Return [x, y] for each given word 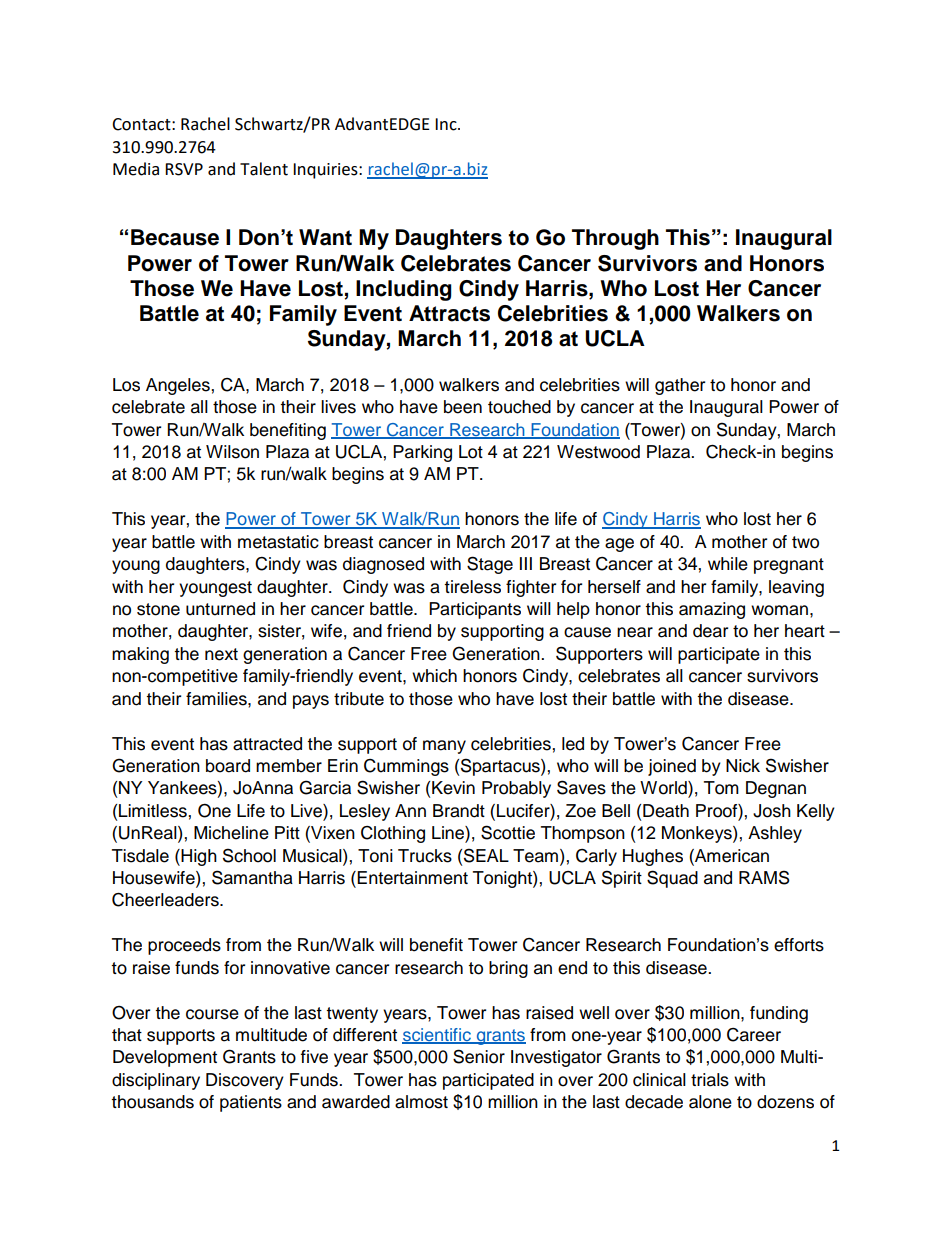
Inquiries [326, 171]
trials [710, 1080]
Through [615, 239]
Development [165, 1058]
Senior [479, 1056]
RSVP [184, 169]
